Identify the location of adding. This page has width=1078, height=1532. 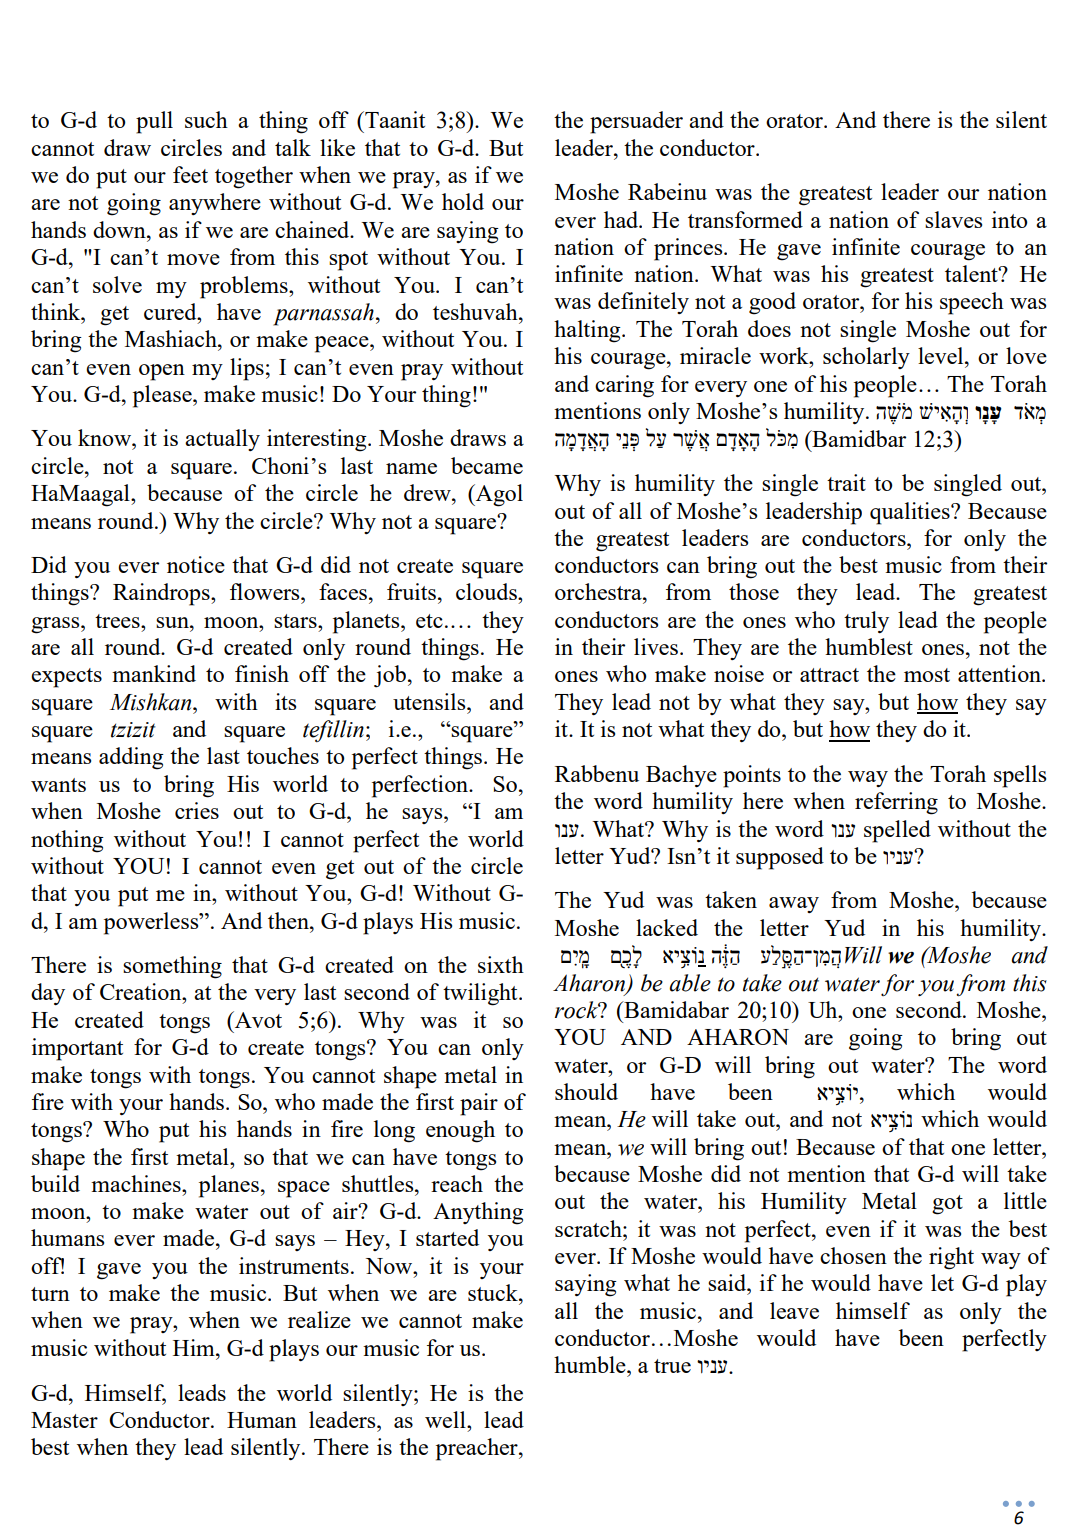
(131, 758).
